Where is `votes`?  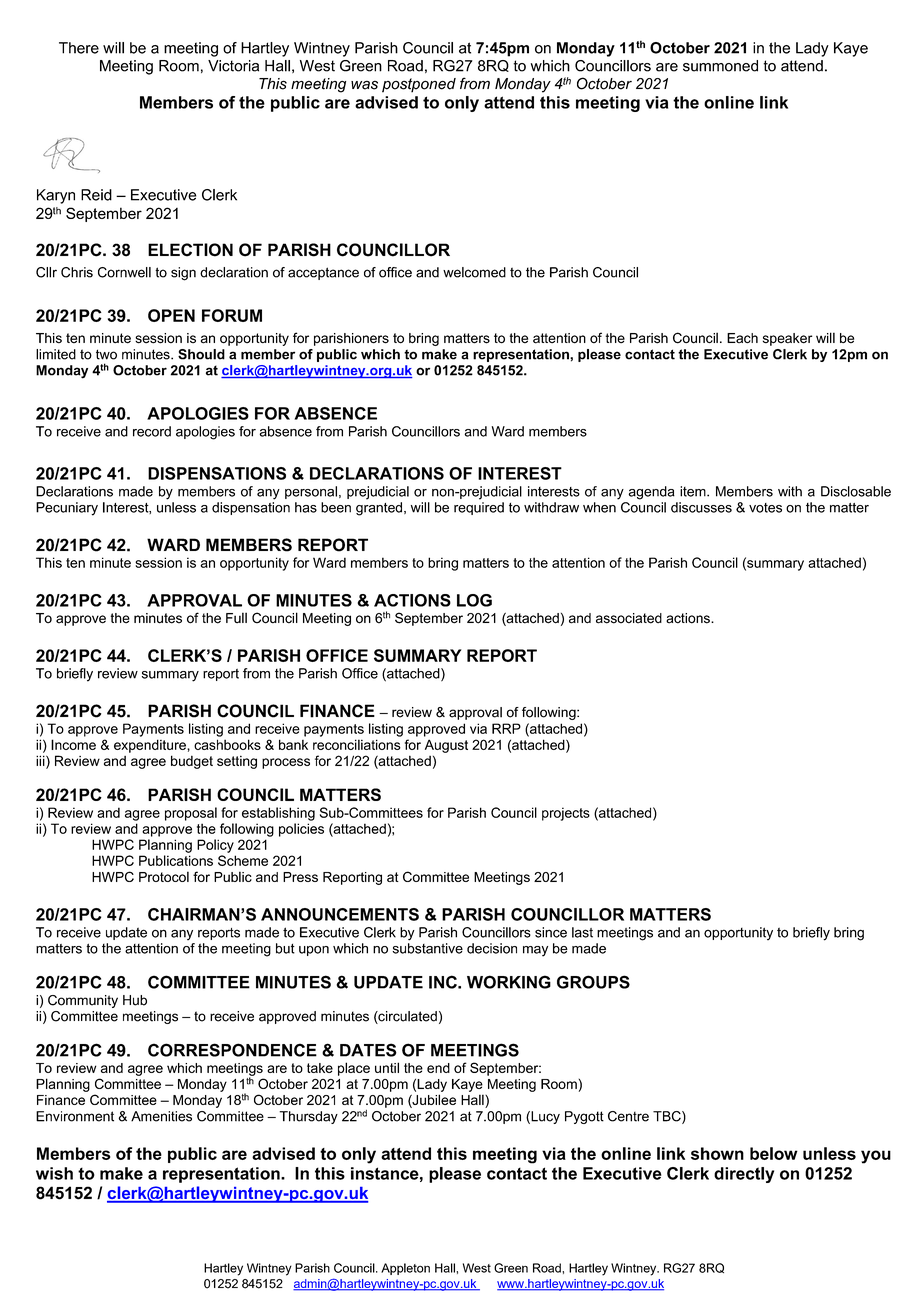
votes is located at coordinates (765, 508).
